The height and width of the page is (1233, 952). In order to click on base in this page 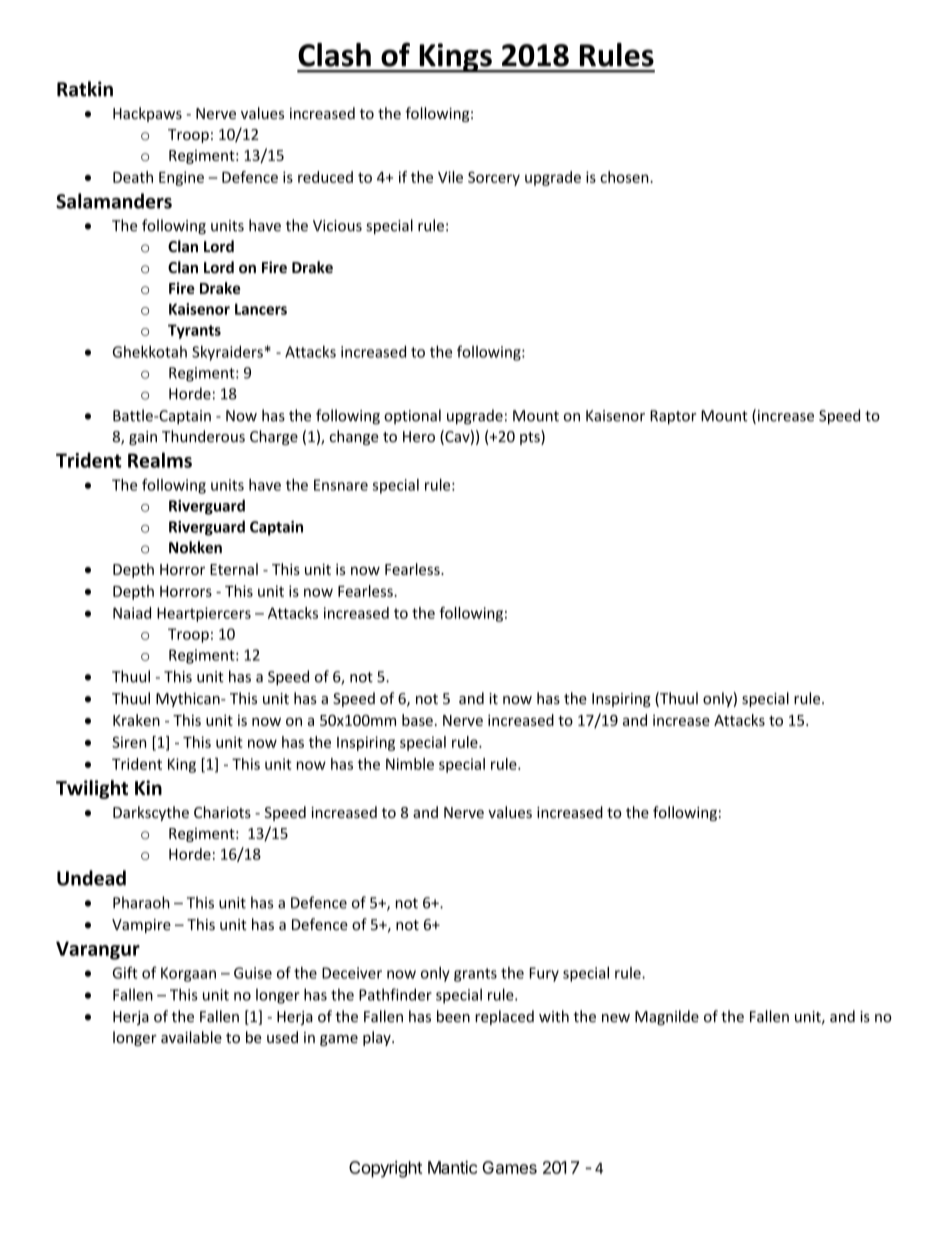, I will do `click(417, 720)`.
